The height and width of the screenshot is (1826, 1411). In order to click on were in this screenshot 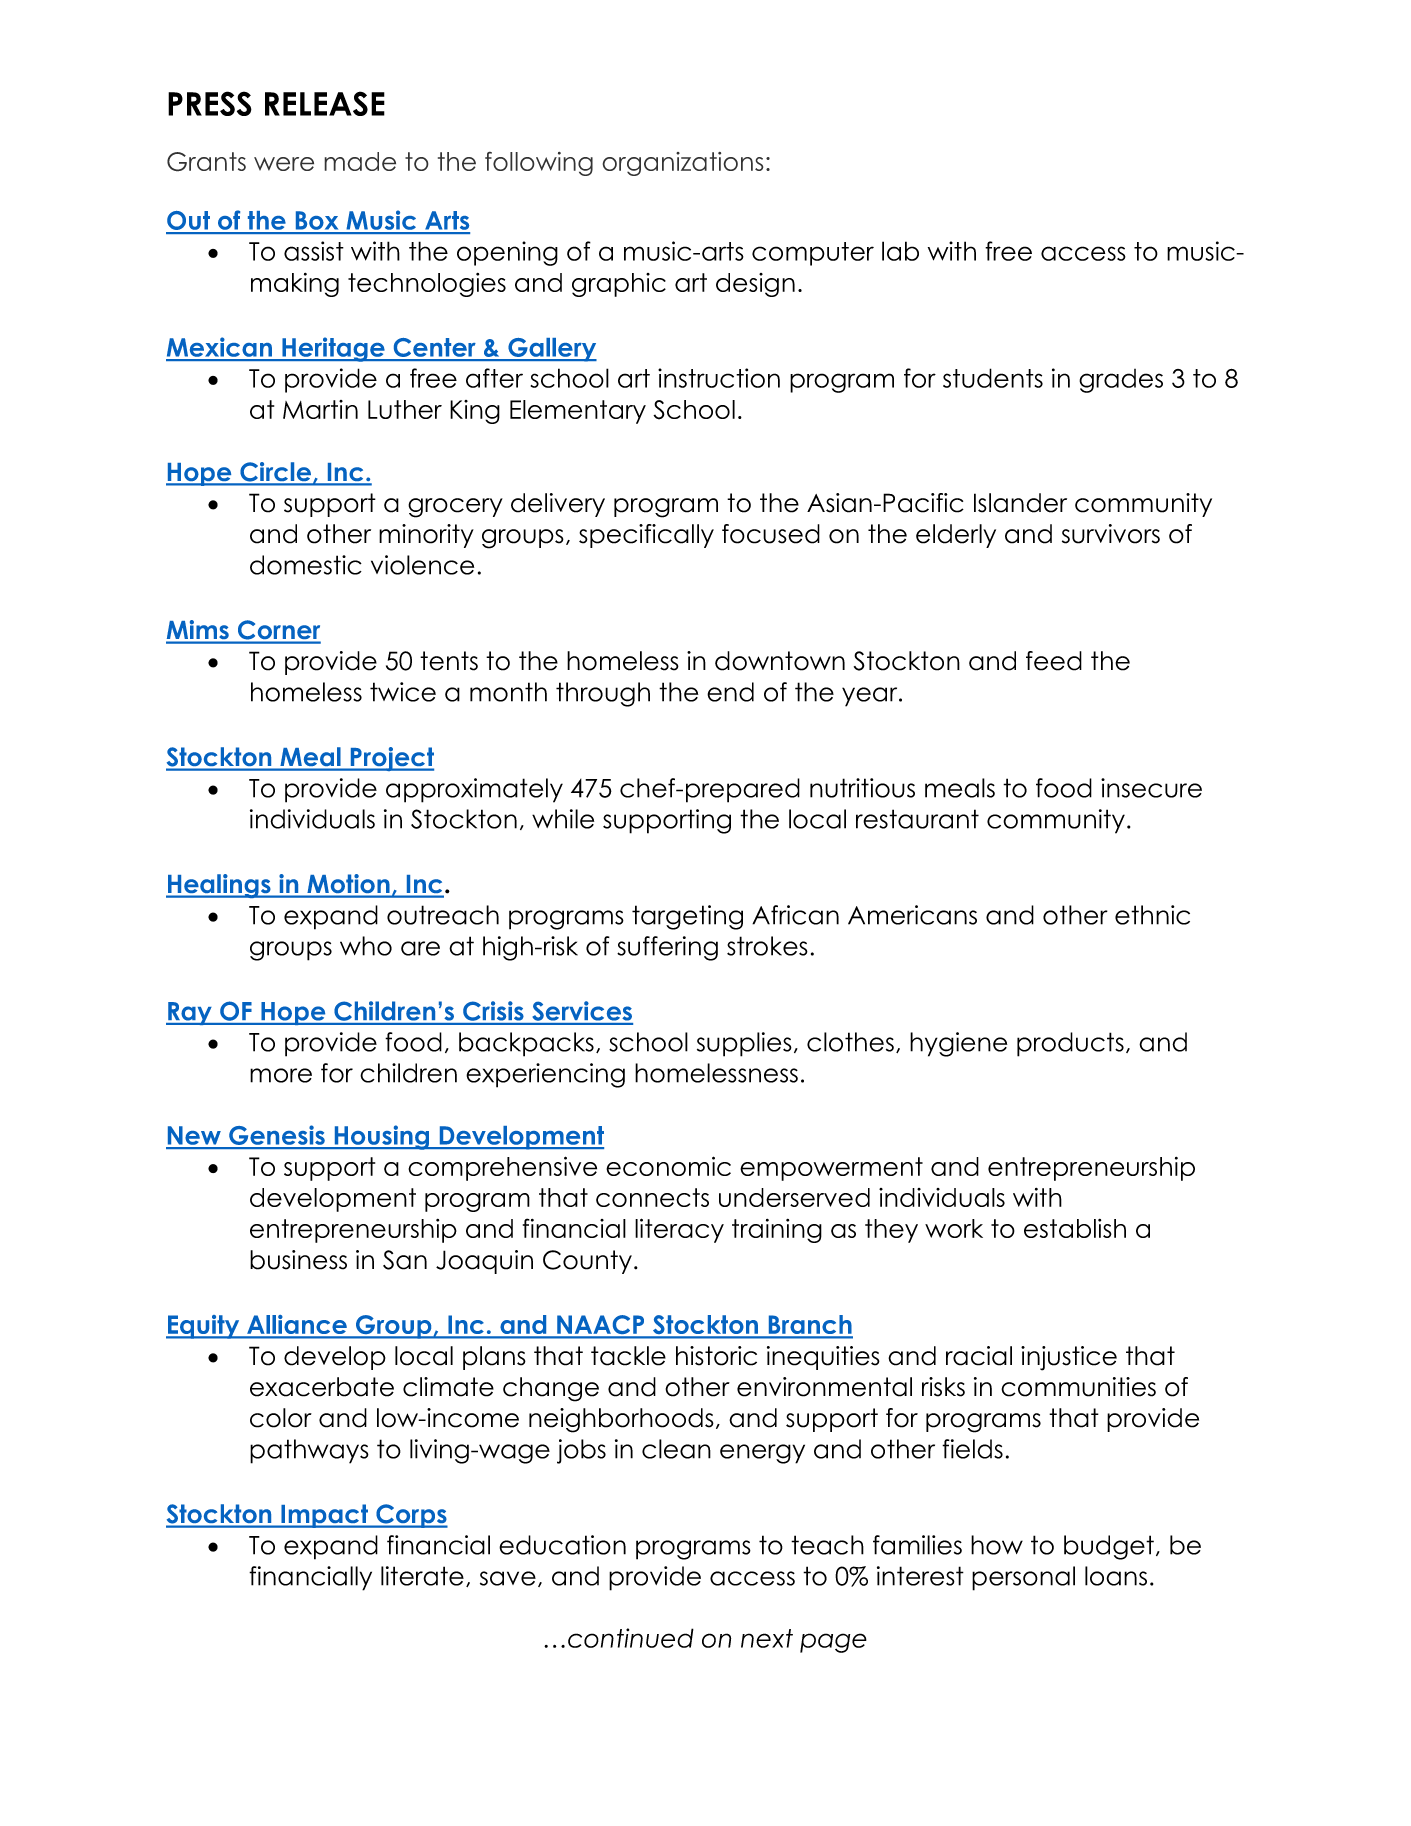, I will do `click(284, 164)`.
